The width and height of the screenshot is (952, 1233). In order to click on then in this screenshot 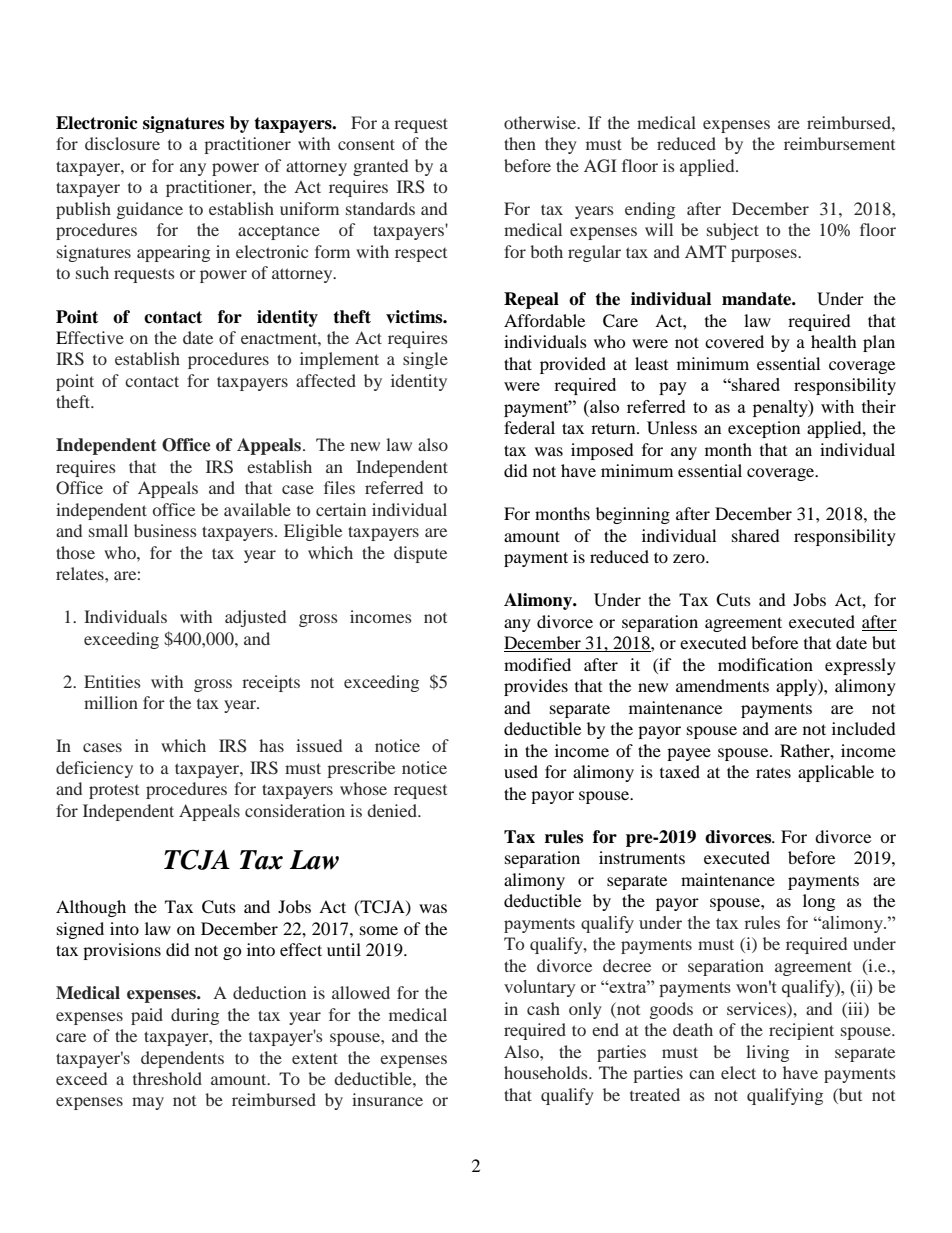, I will do `click(520, 143)`.
